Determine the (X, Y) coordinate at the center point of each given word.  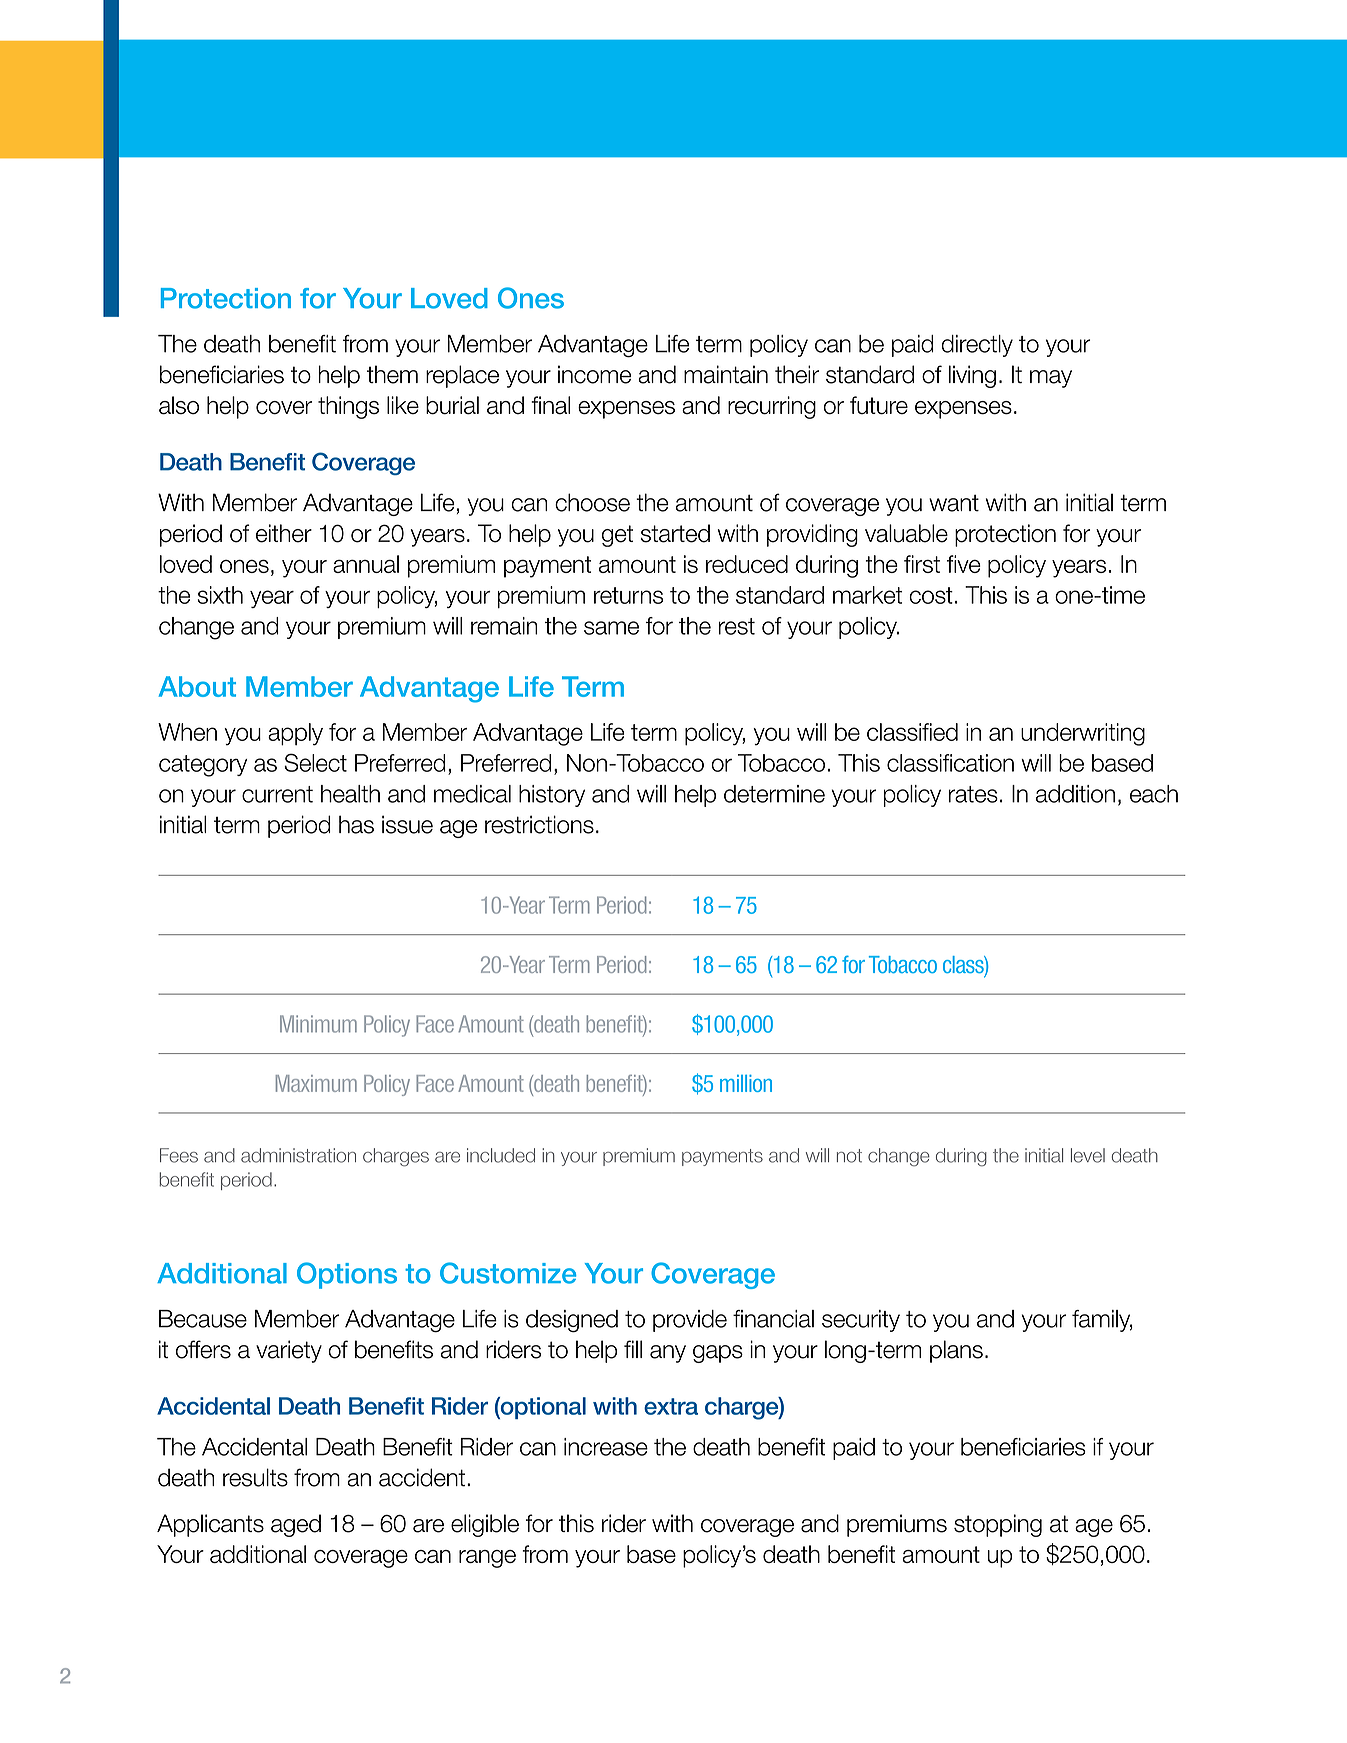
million (746, 1083)
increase (606, 1447)
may (1051, 379)
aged (296, 1525)
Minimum (318, 1024)
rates (973, 794)
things (348, 407)
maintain (726, 374)
